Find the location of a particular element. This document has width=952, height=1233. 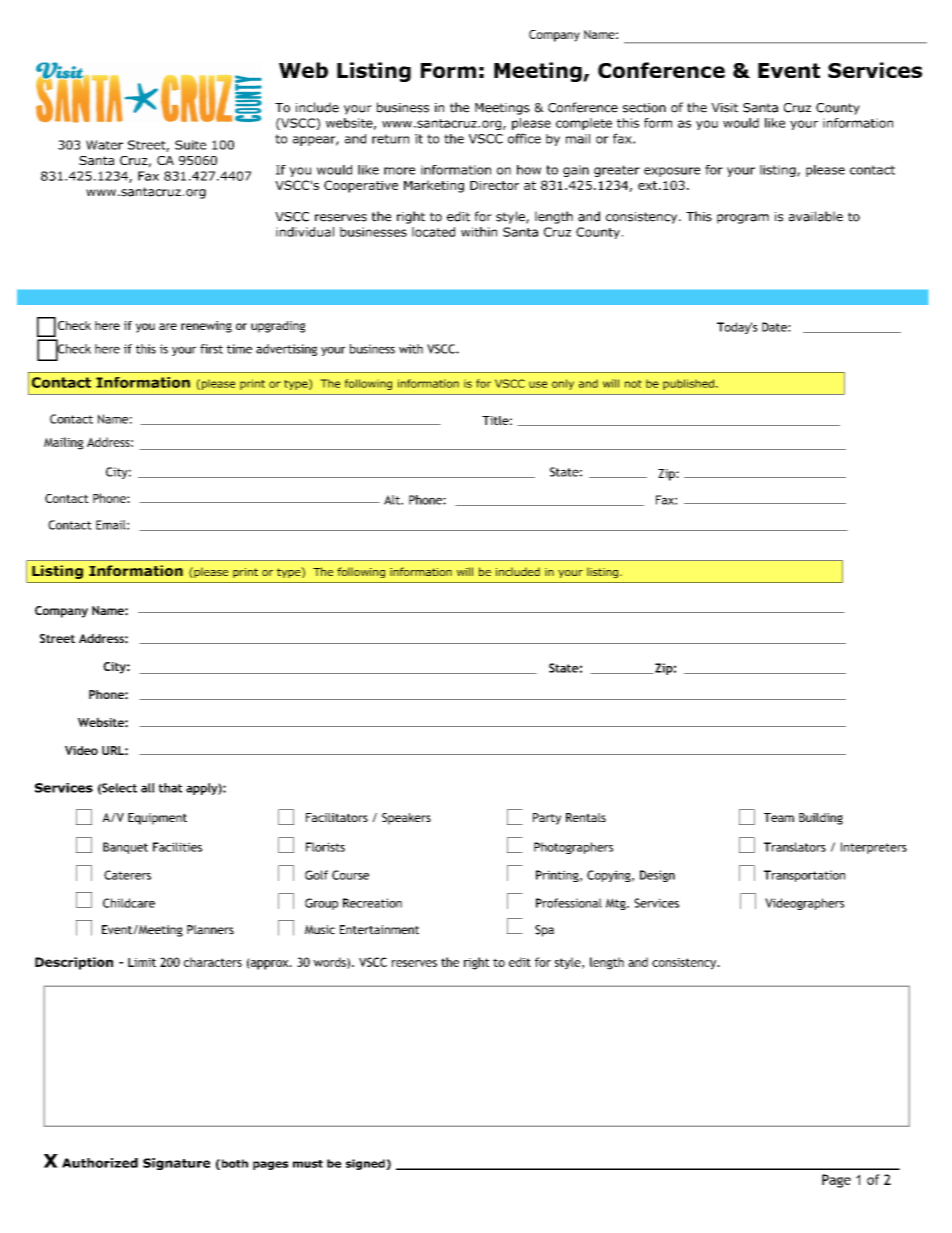

Mtg is located at coordinates (617, 904).
